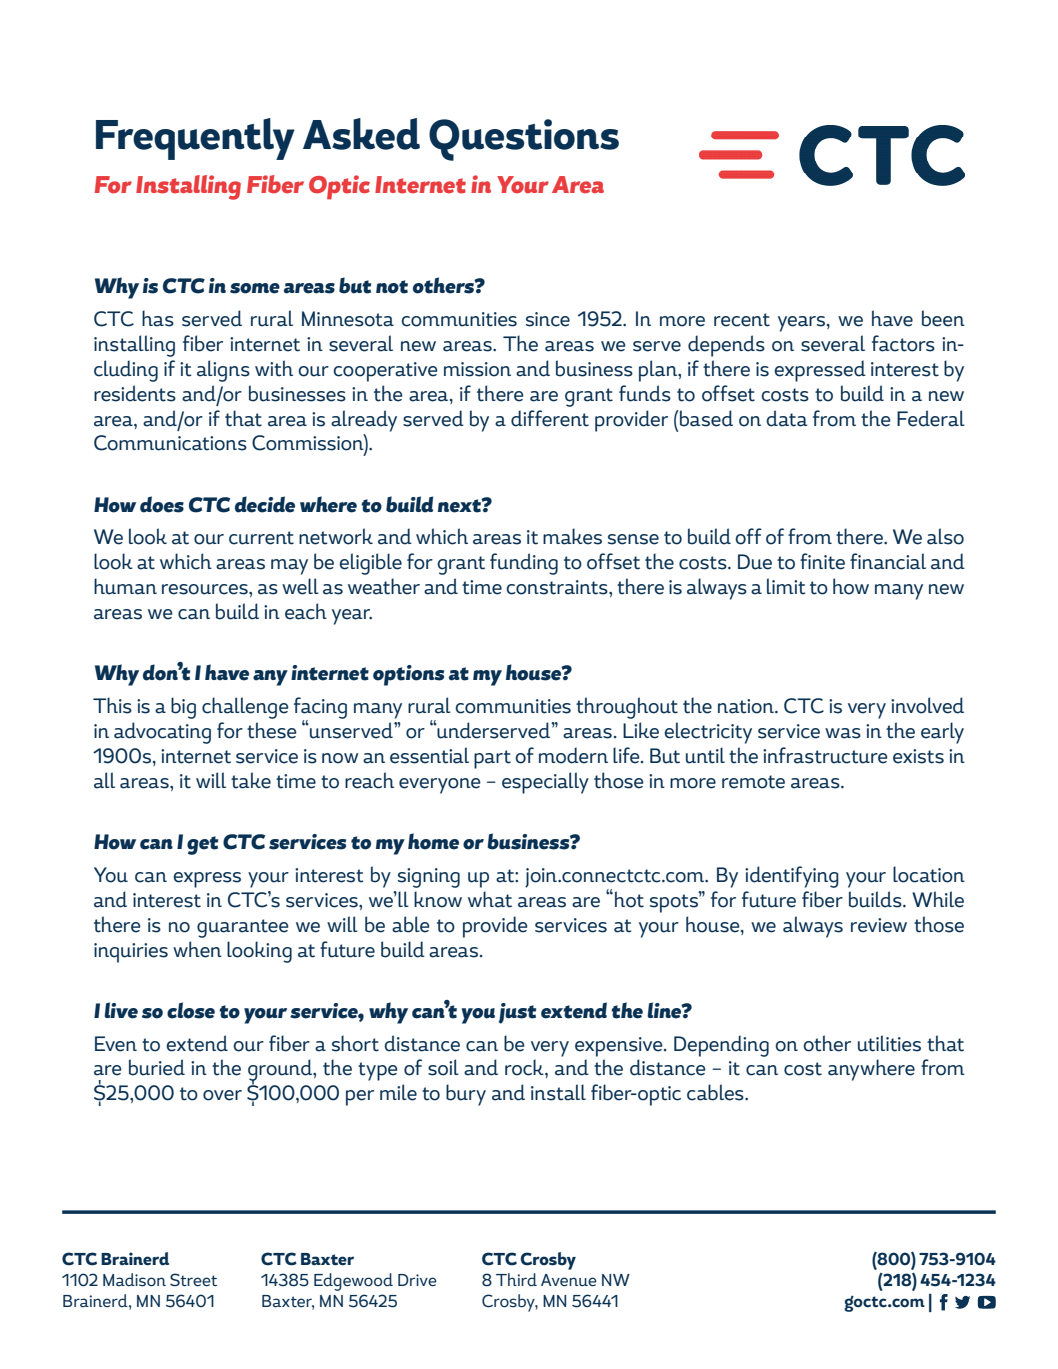 The height and width of the image is (1369, 1058). What do you see at coordinates (792, 877) in the image?
I see `identifying` at bounding box center [792, 877].
